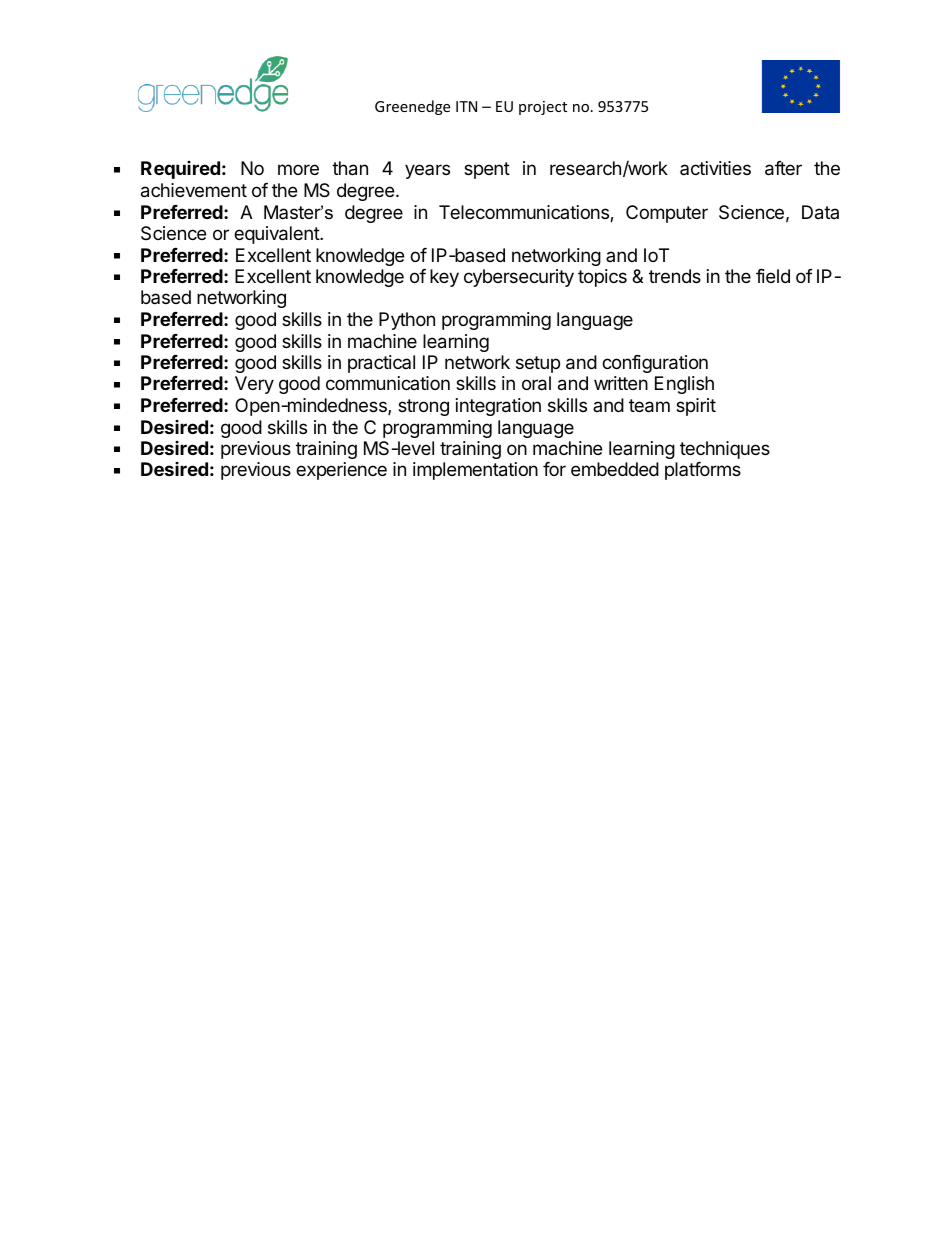  Describe the element at coordinates (407, 321) in the screenshot. I see `Python` at that location.
